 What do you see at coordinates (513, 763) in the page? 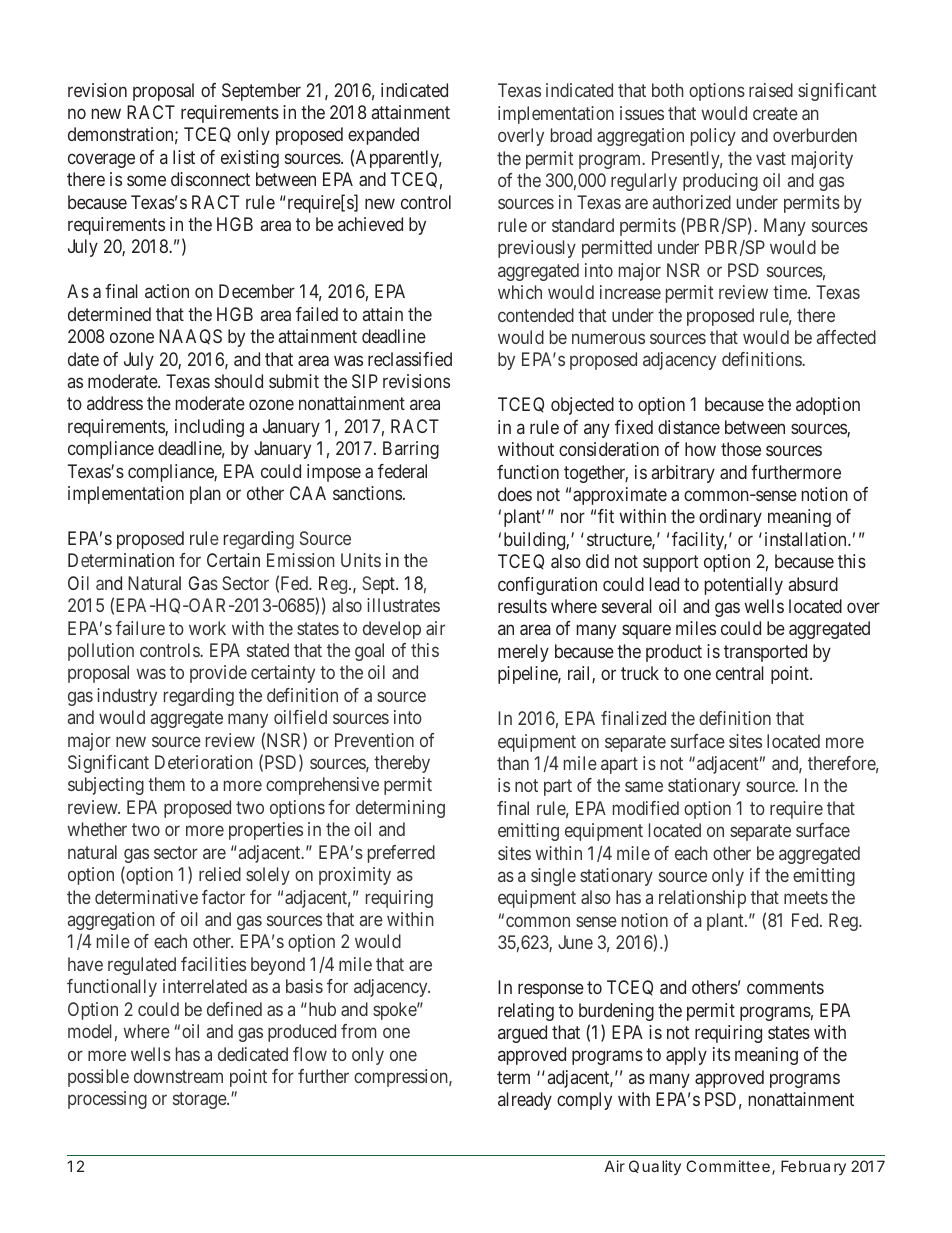
I see `than` at bounding box center [513, 763].
